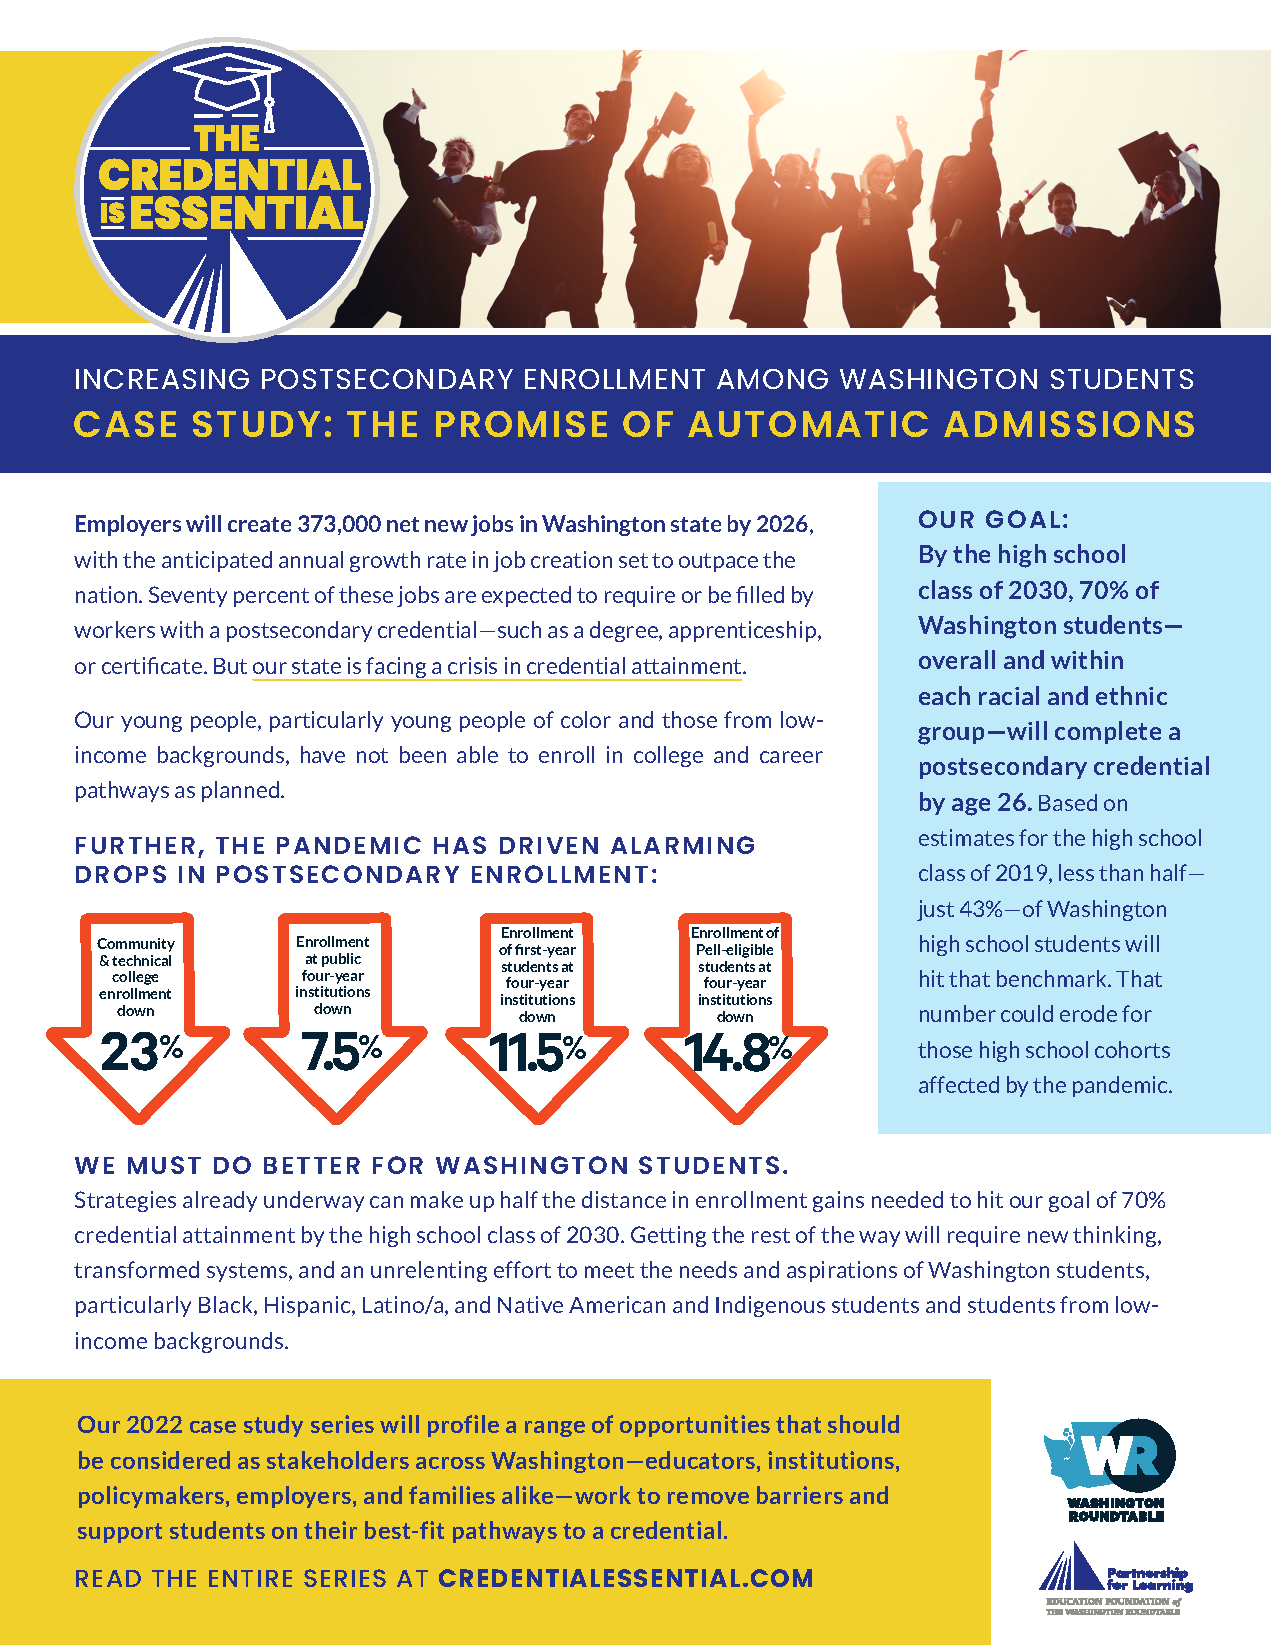 This image has height=1645, width=1271. I want to click on ALARMING, so click(682, 845).
